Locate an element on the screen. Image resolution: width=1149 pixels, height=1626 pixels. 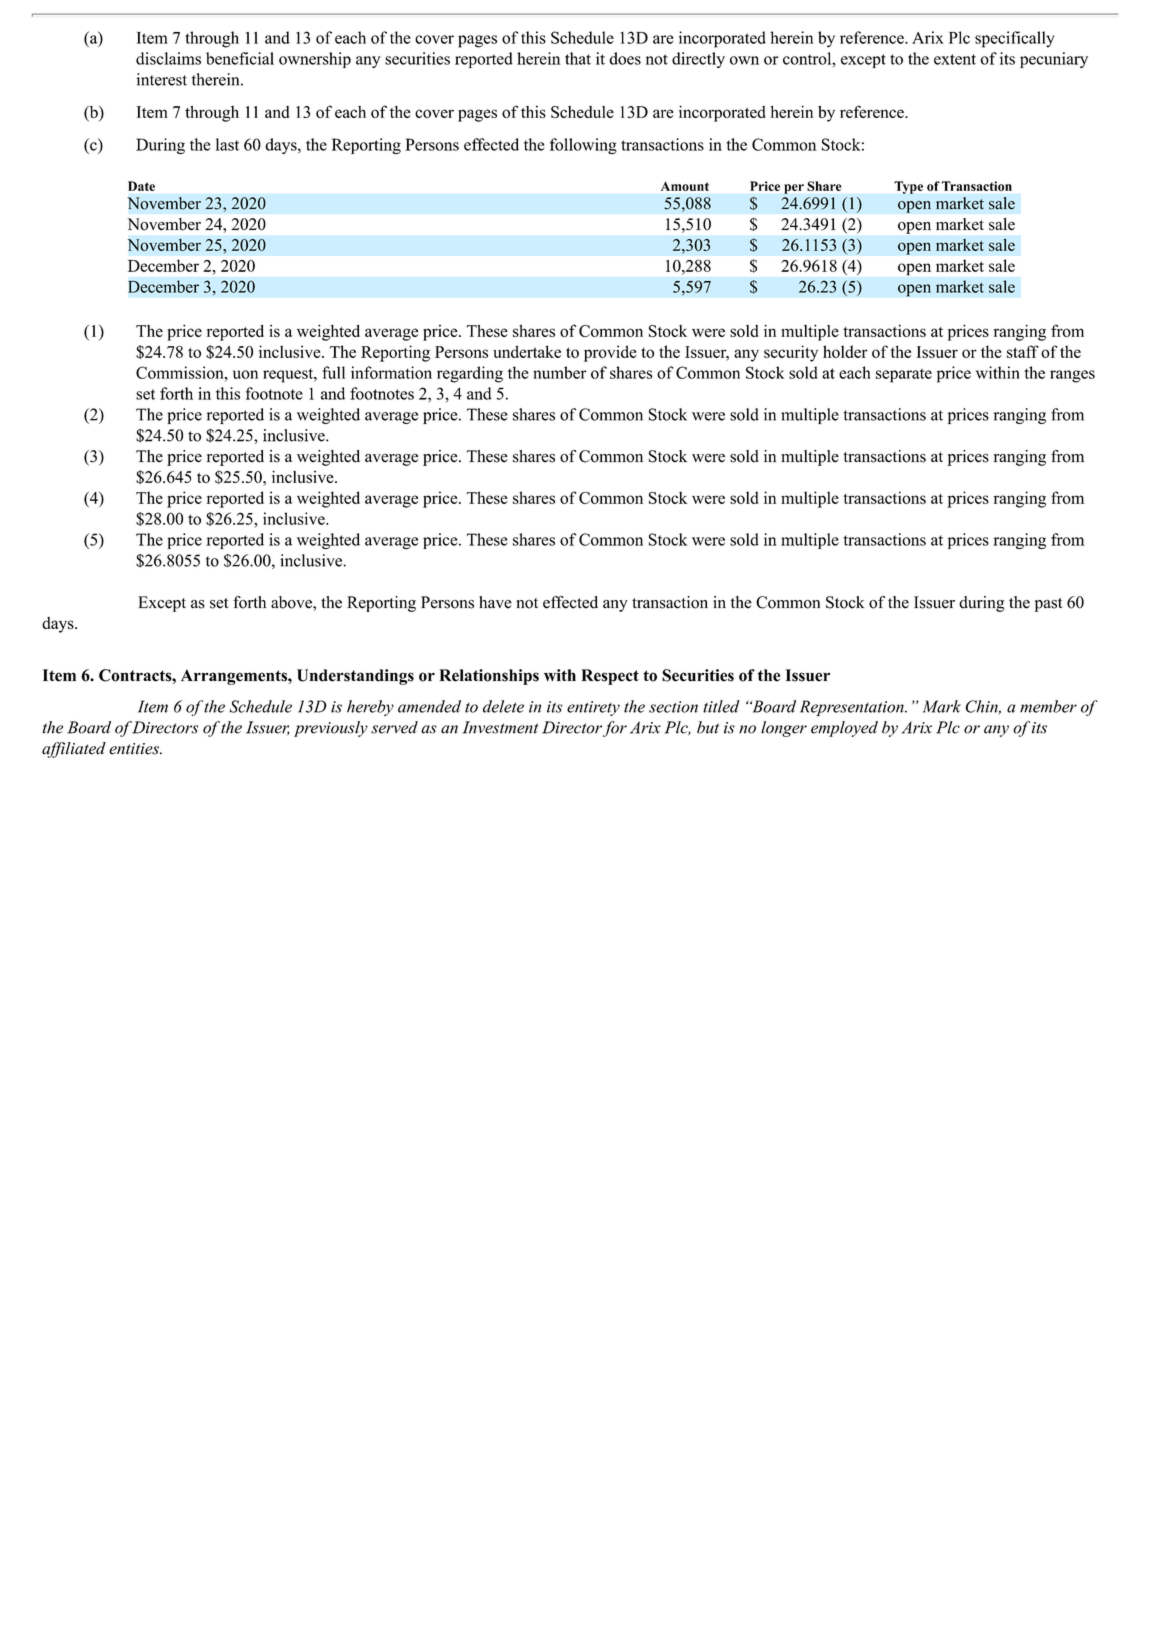
number is located at coordinates (560, 372).
